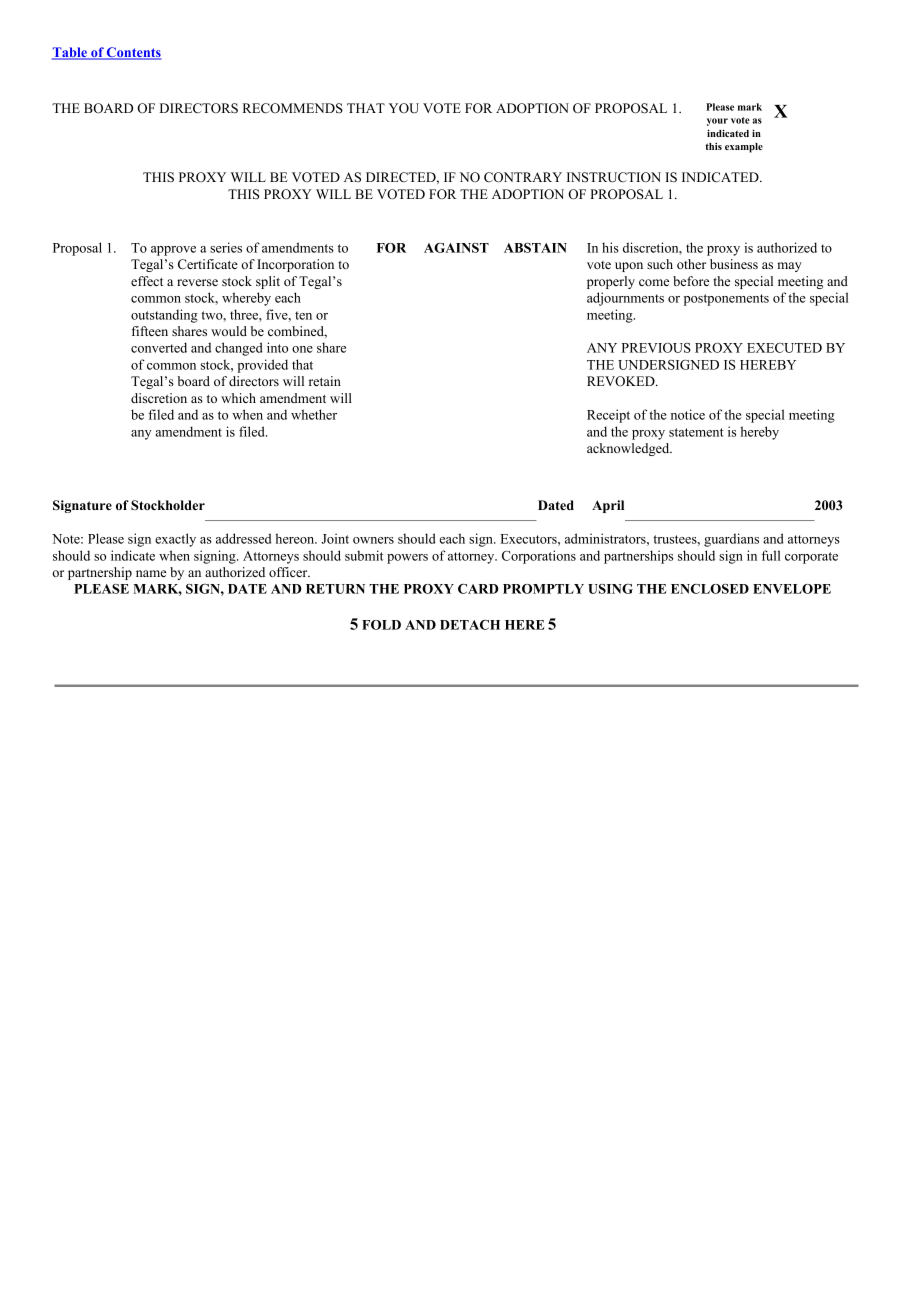  I want to click on retain, so click(325, 381).
